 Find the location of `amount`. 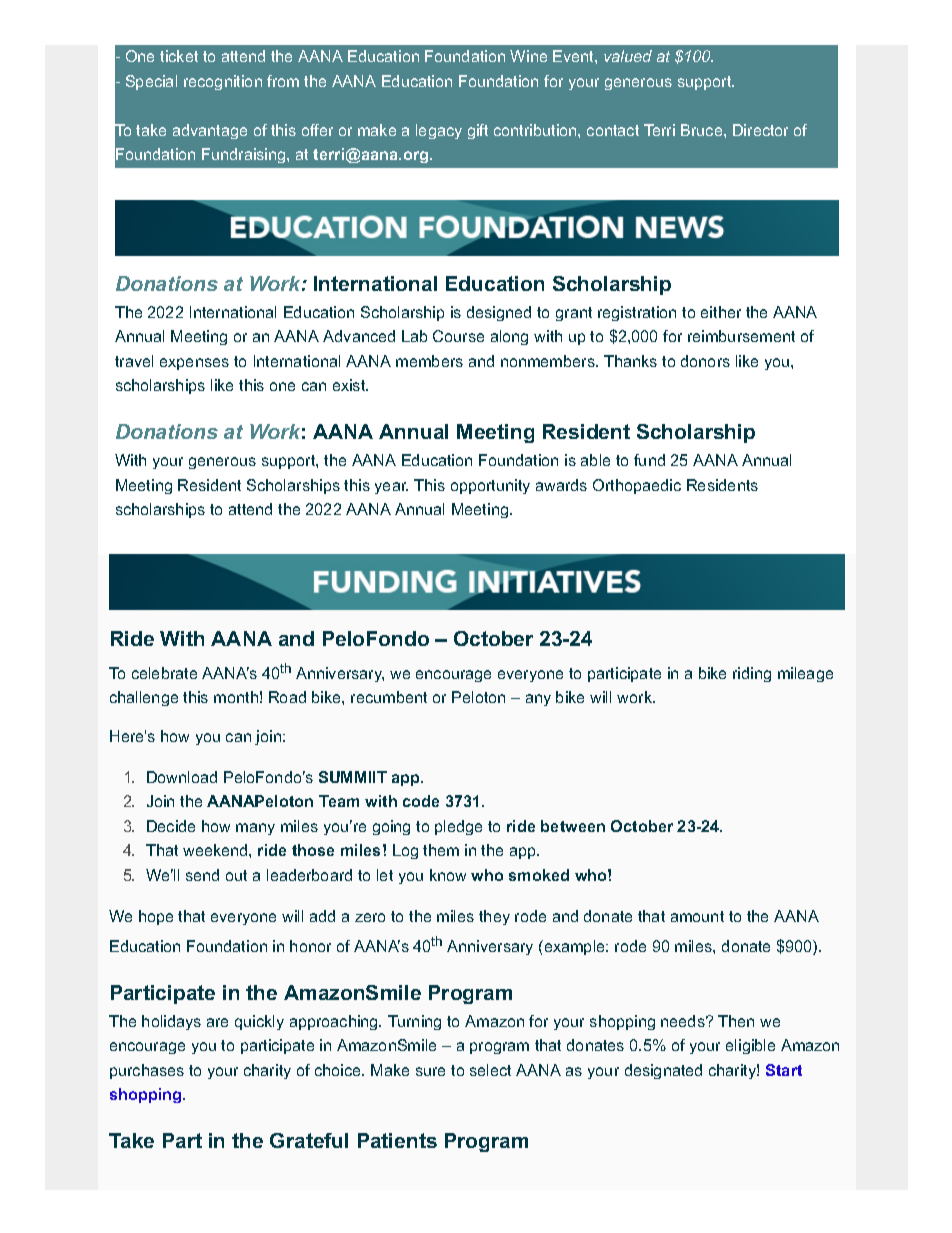

amount is located at coordinates (697, 916).
